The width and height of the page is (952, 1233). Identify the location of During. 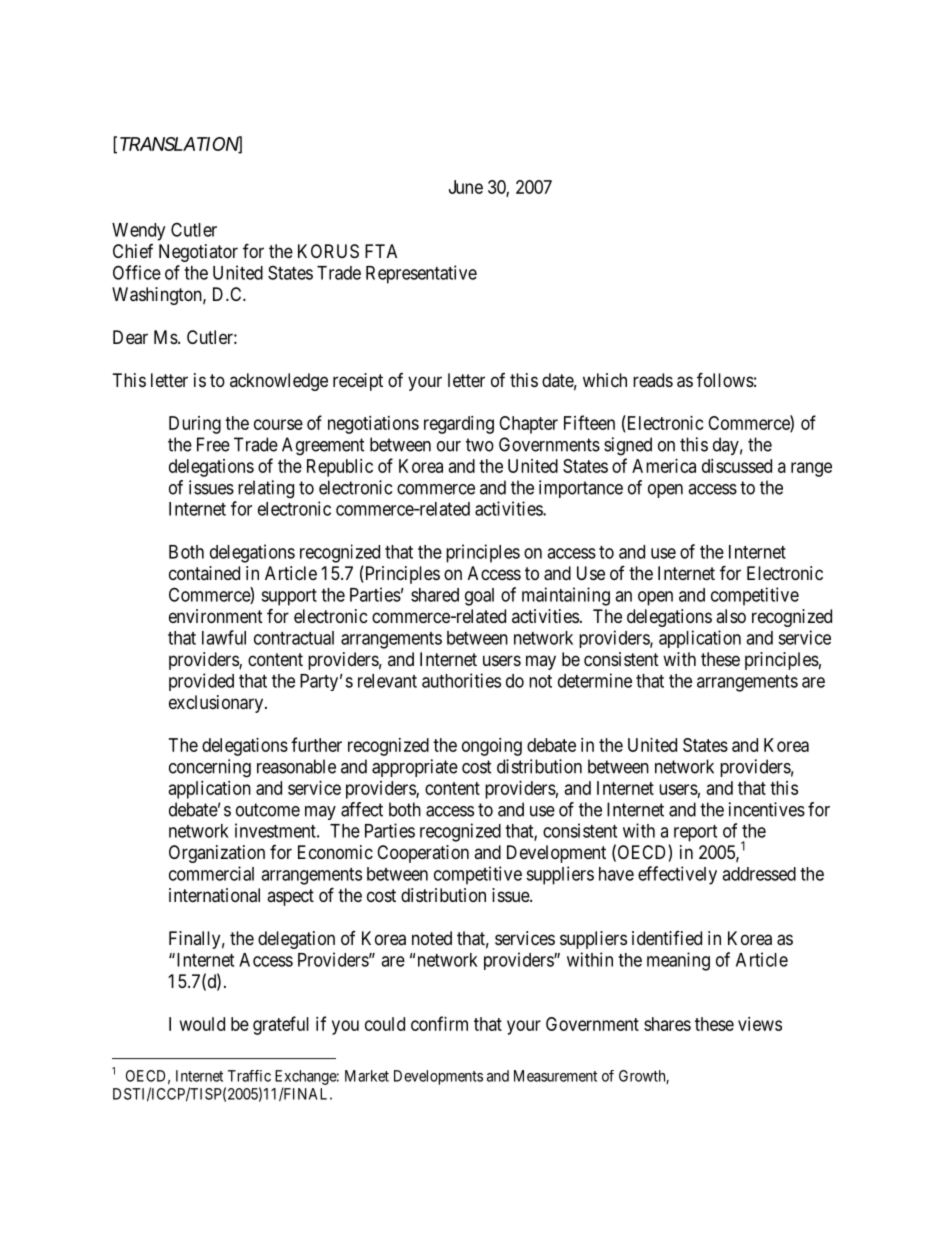
(195, 425).
